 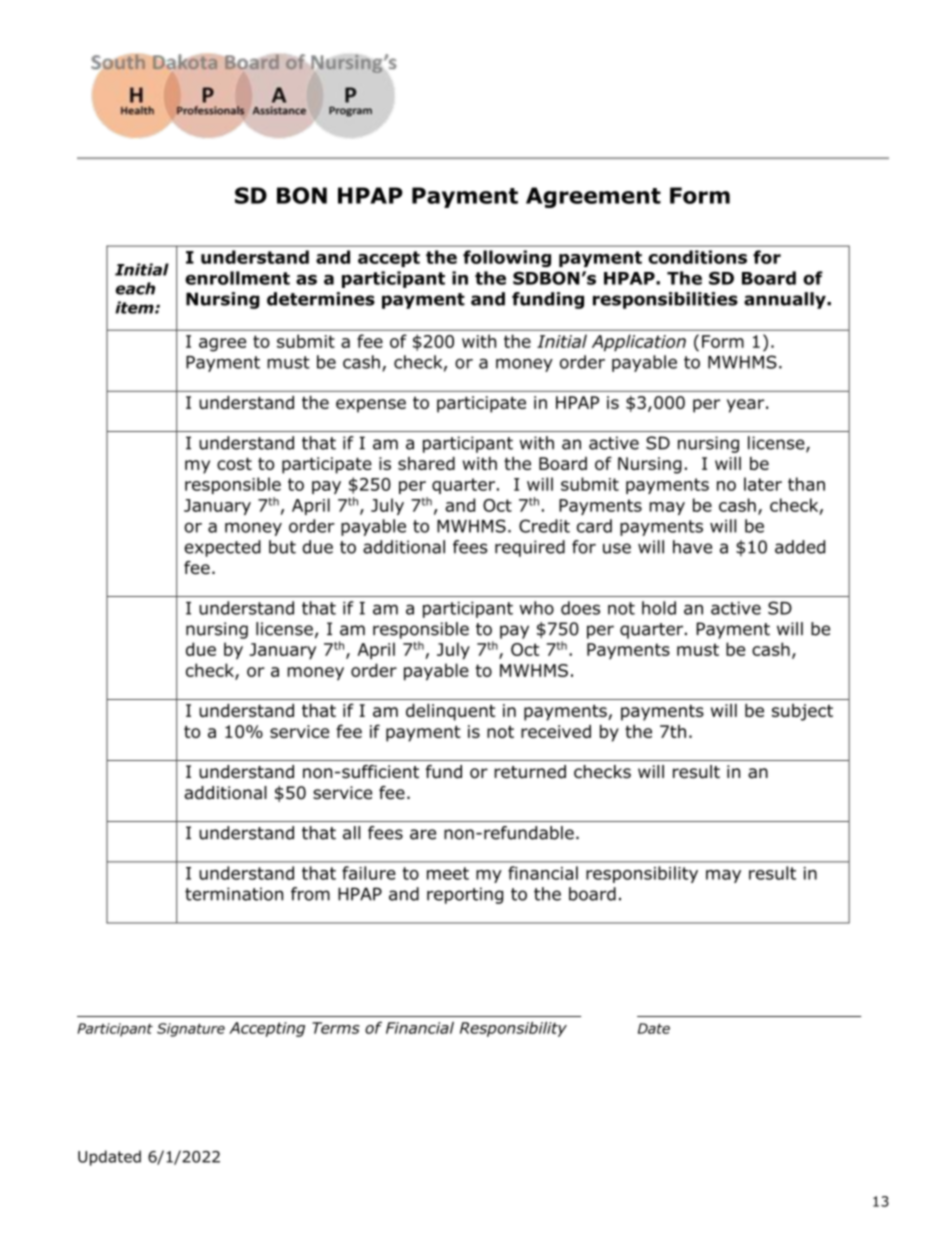 What do you see at coordinates (191, 1030) in the screenshot?
I see `Signature` at bounding box center [191, 1030].
